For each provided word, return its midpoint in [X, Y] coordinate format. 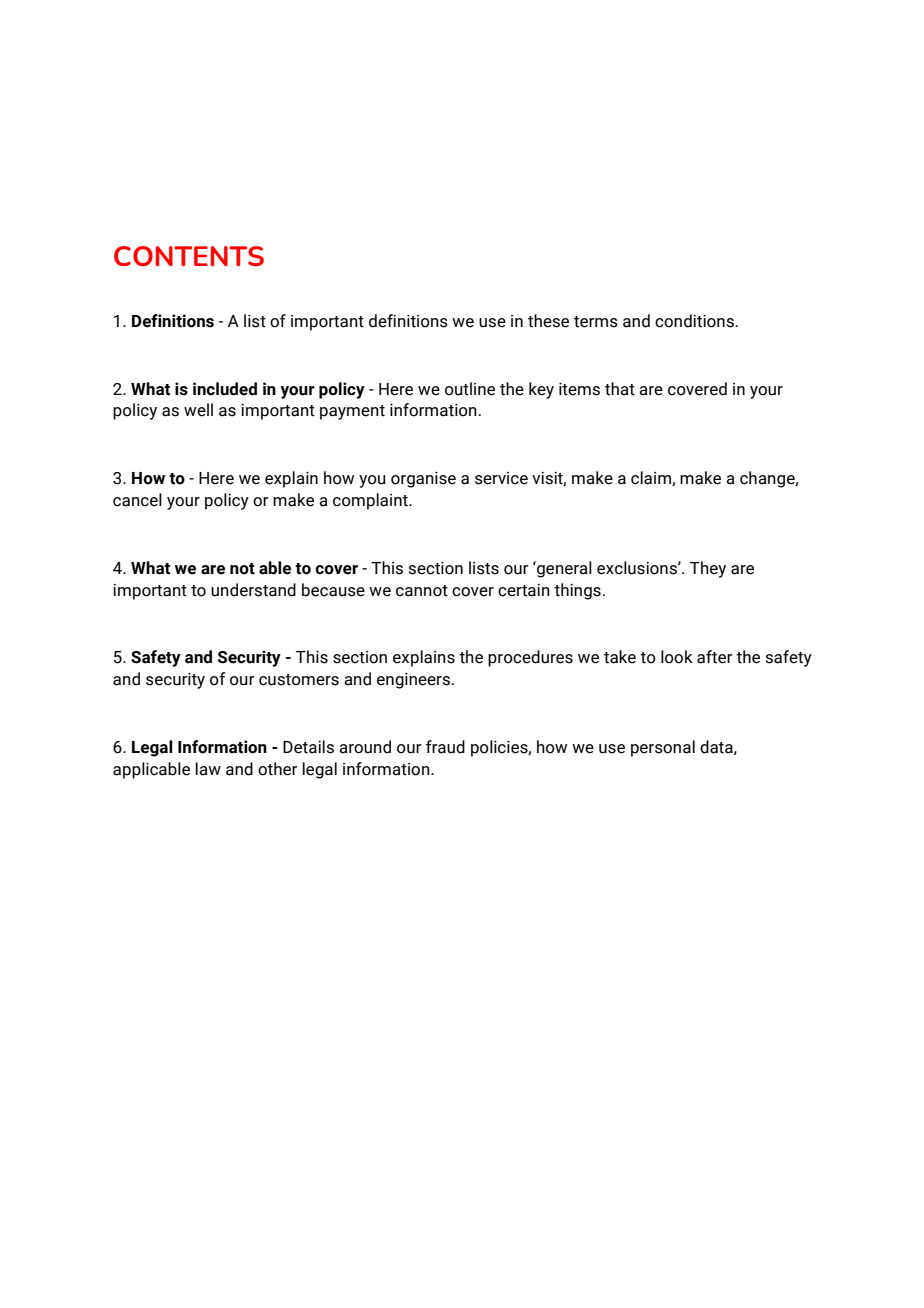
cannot [422, 591]
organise [423, 480]
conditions [694, 321]
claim [652, 478]
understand [253, 590]
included [225, 389]
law [208, 769]
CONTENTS [189, 256]
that [620, 389]
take [620, 657]
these [548, 321]
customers [299, 680]
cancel [137, 500]
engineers [413, 681]
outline [470, 389]
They [708, 569]
